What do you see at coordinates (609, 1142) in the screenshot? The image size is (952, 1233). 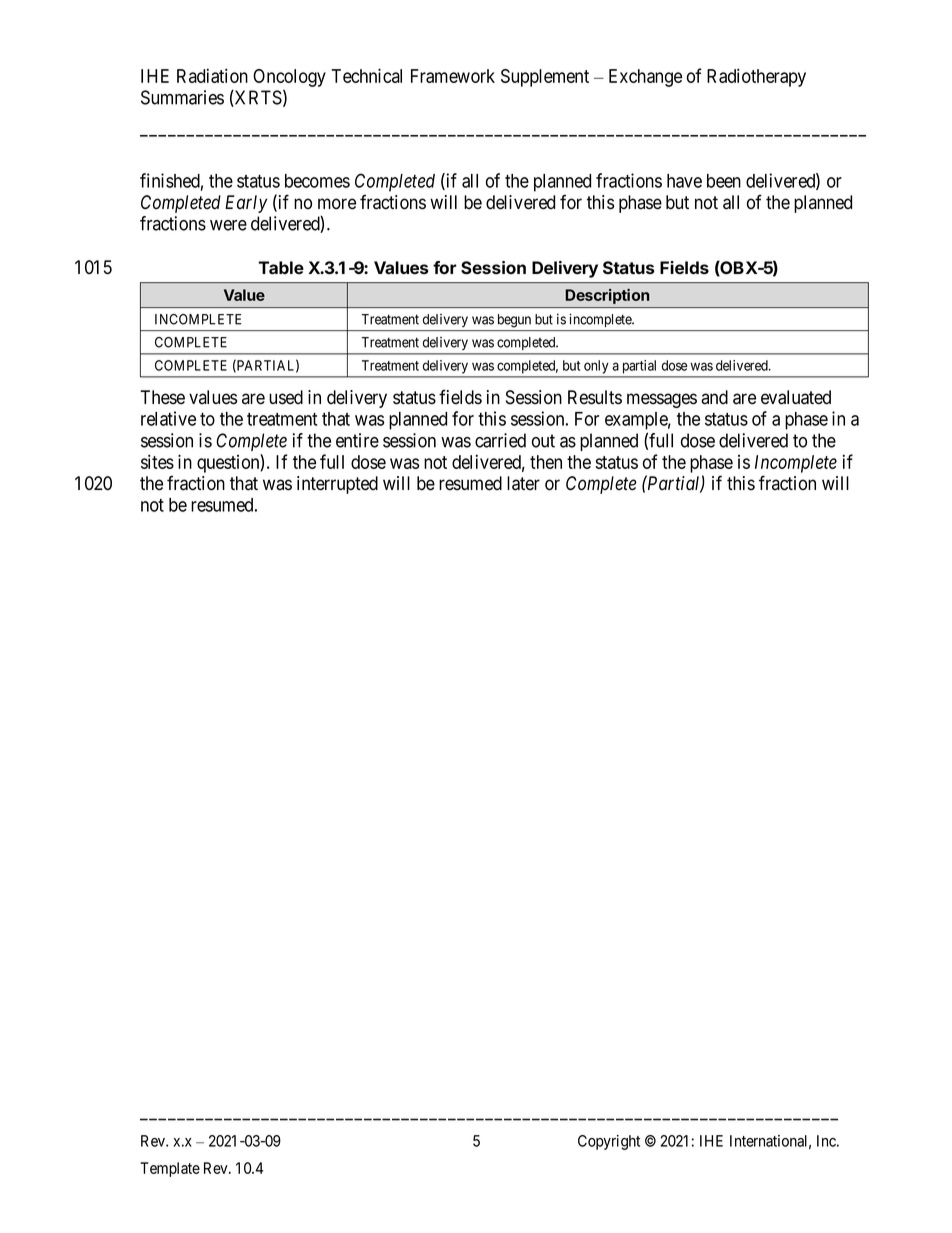 I see `Copyright` at bounding box center [609, 1142].
